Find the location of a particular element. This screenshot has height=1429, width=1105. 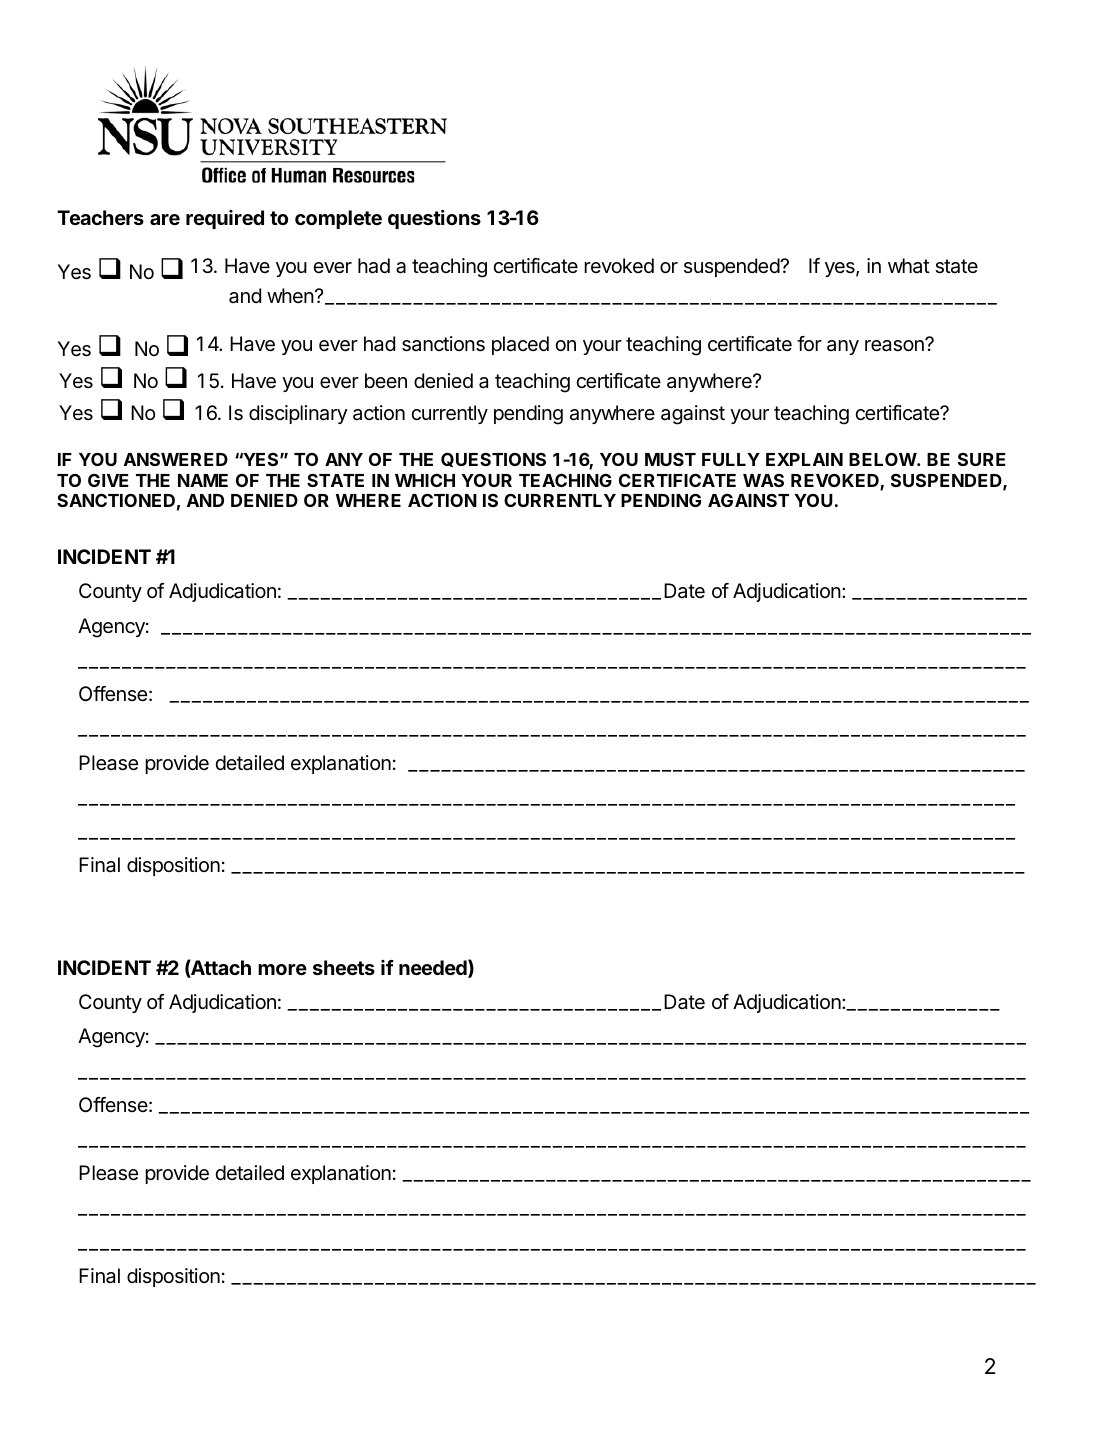

NAME is located at coordinates (203, 480).
